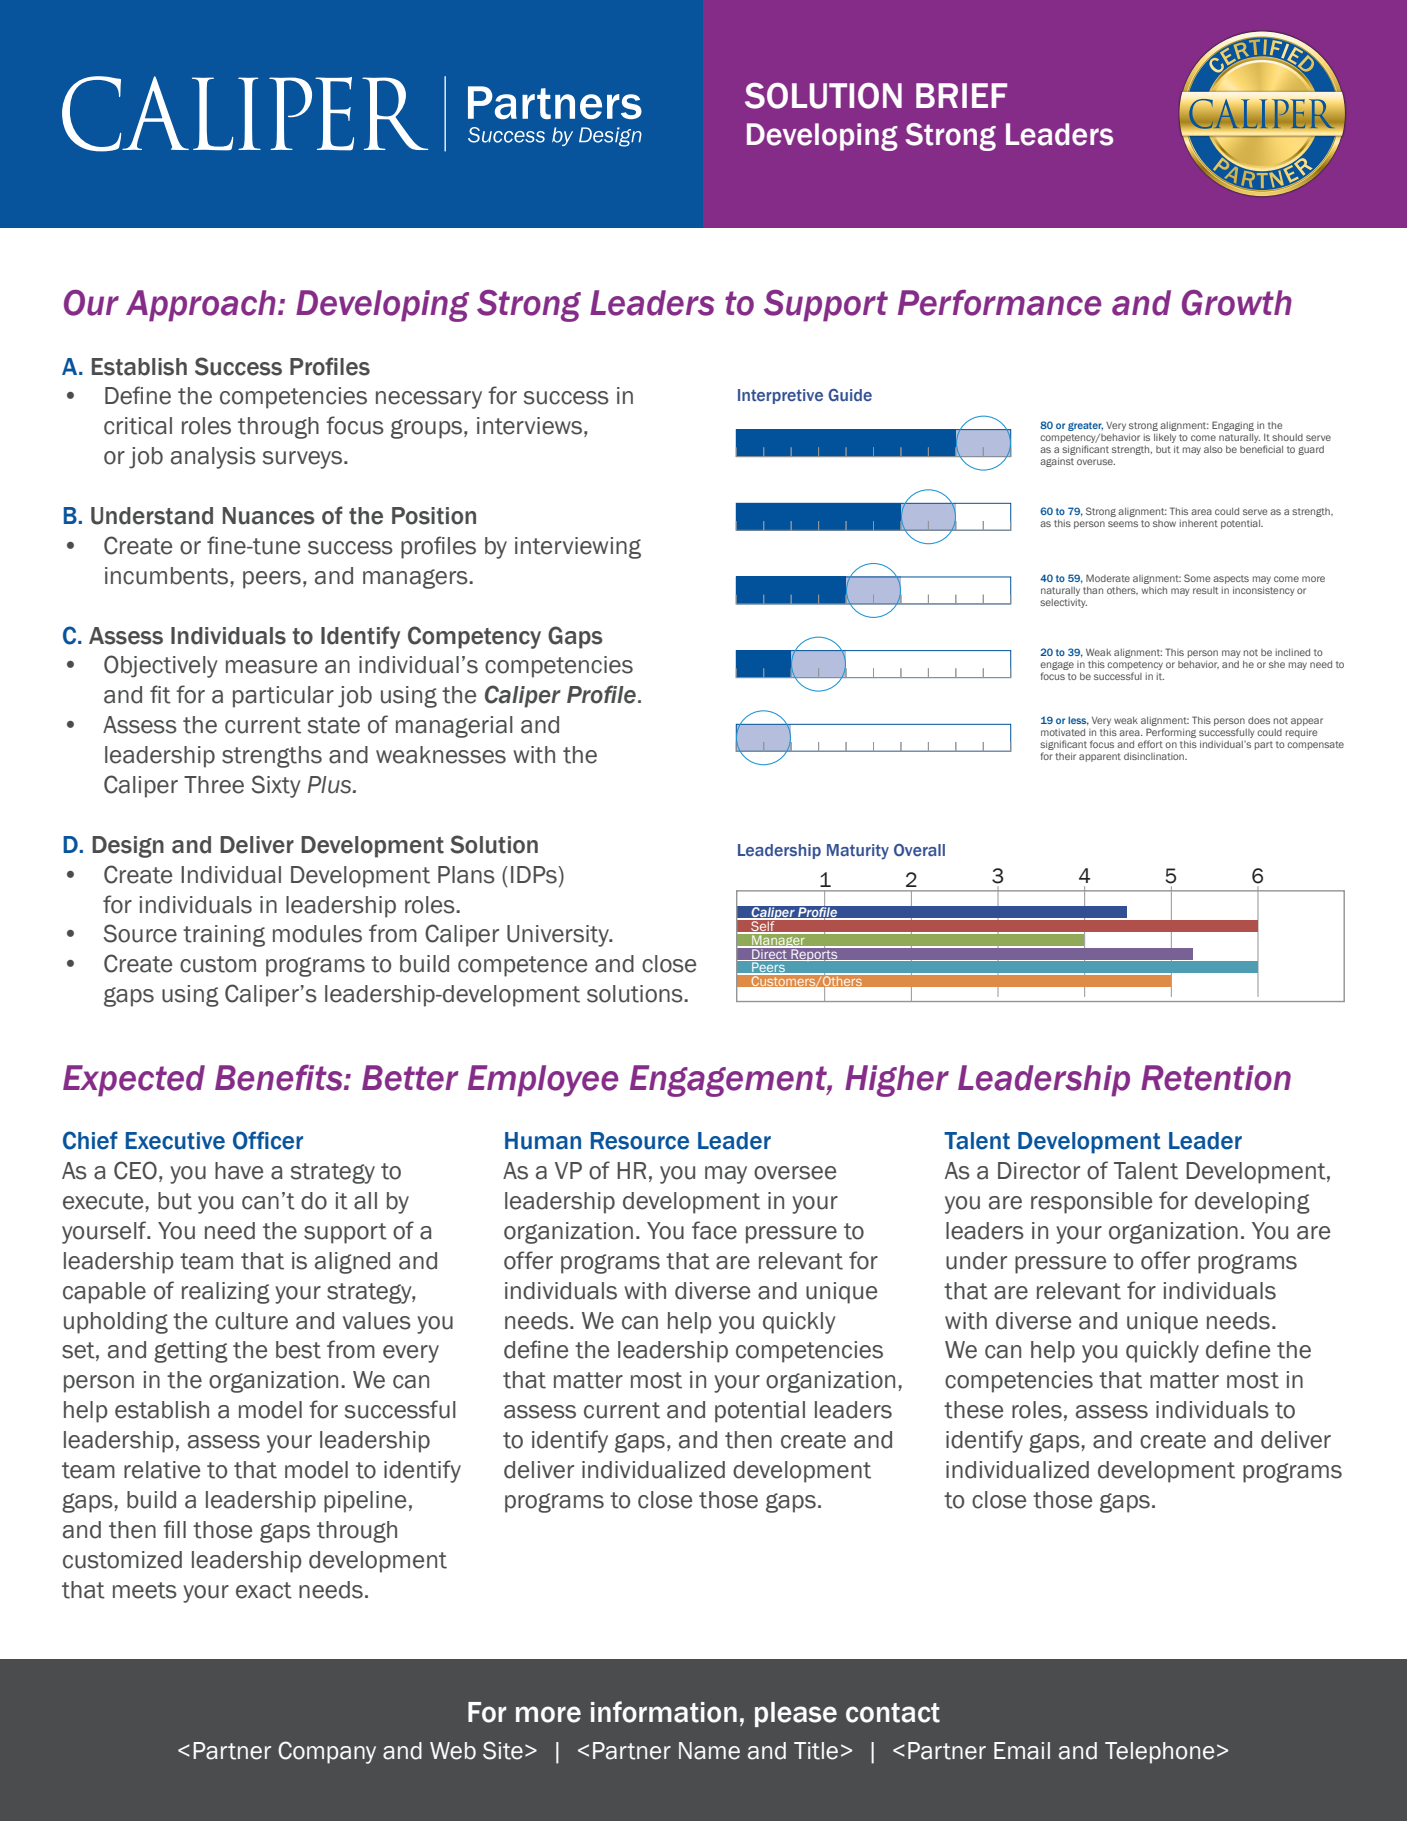  What do you see at coordinates (559, 936) in the screenshot?
I see `University` at bounding box center [559, 936].
